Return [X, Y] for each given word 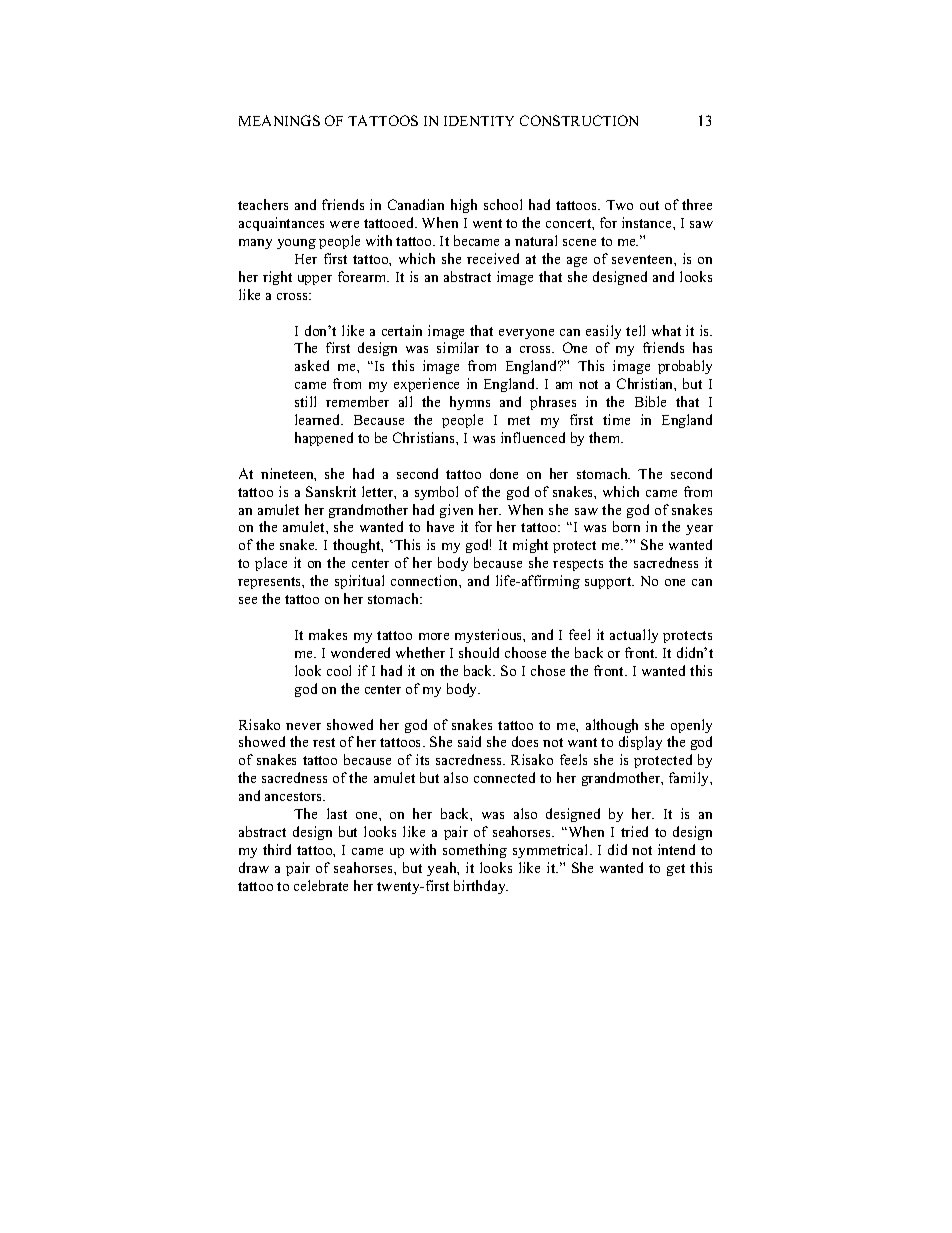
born [626, 526]
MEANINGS [279, 120]
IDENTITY [479, 121]
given [456, 511]
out [649, 205]
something [475, 851]
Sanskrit [331, 491]
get [676, 870]
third [277, 849]
